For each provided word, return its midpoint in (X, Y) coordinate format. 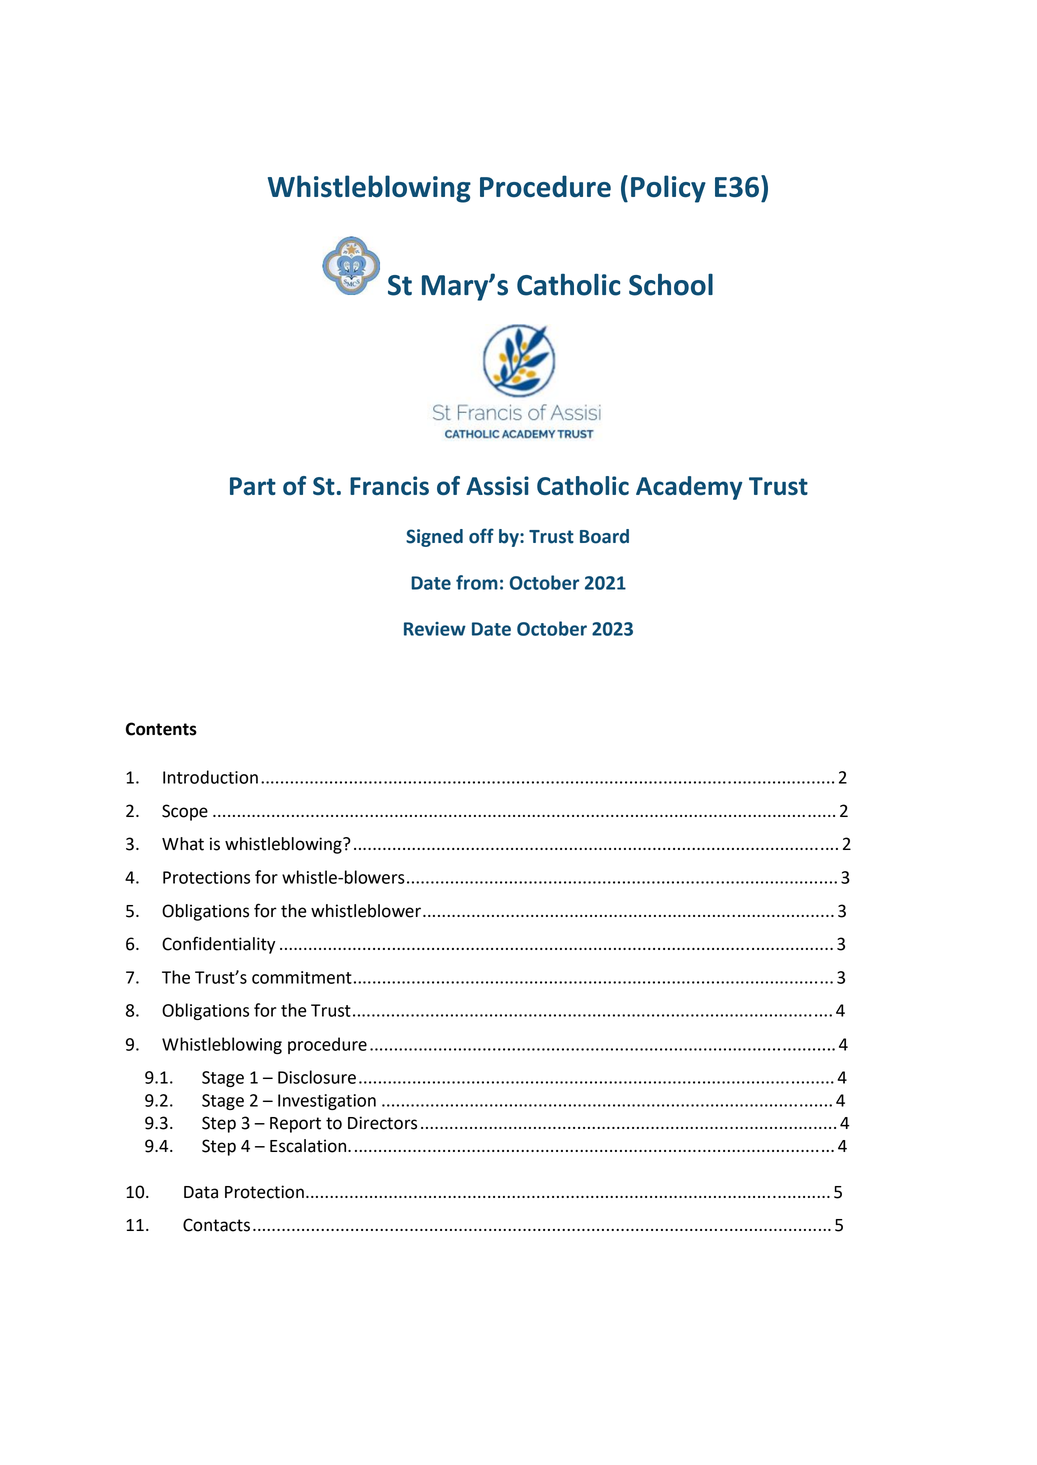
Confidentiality (218, 945)
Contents (161, 729)
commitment (302, 977)
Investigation (327, 1102)
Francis (389, 485)
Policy (668, 189)
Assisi (497, 485)
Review (435, 629)
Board (604, 536)
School (671, 284)
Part (253, 486)
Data (201, 1192)
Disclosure (317, 1077)
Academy (689, 488)
